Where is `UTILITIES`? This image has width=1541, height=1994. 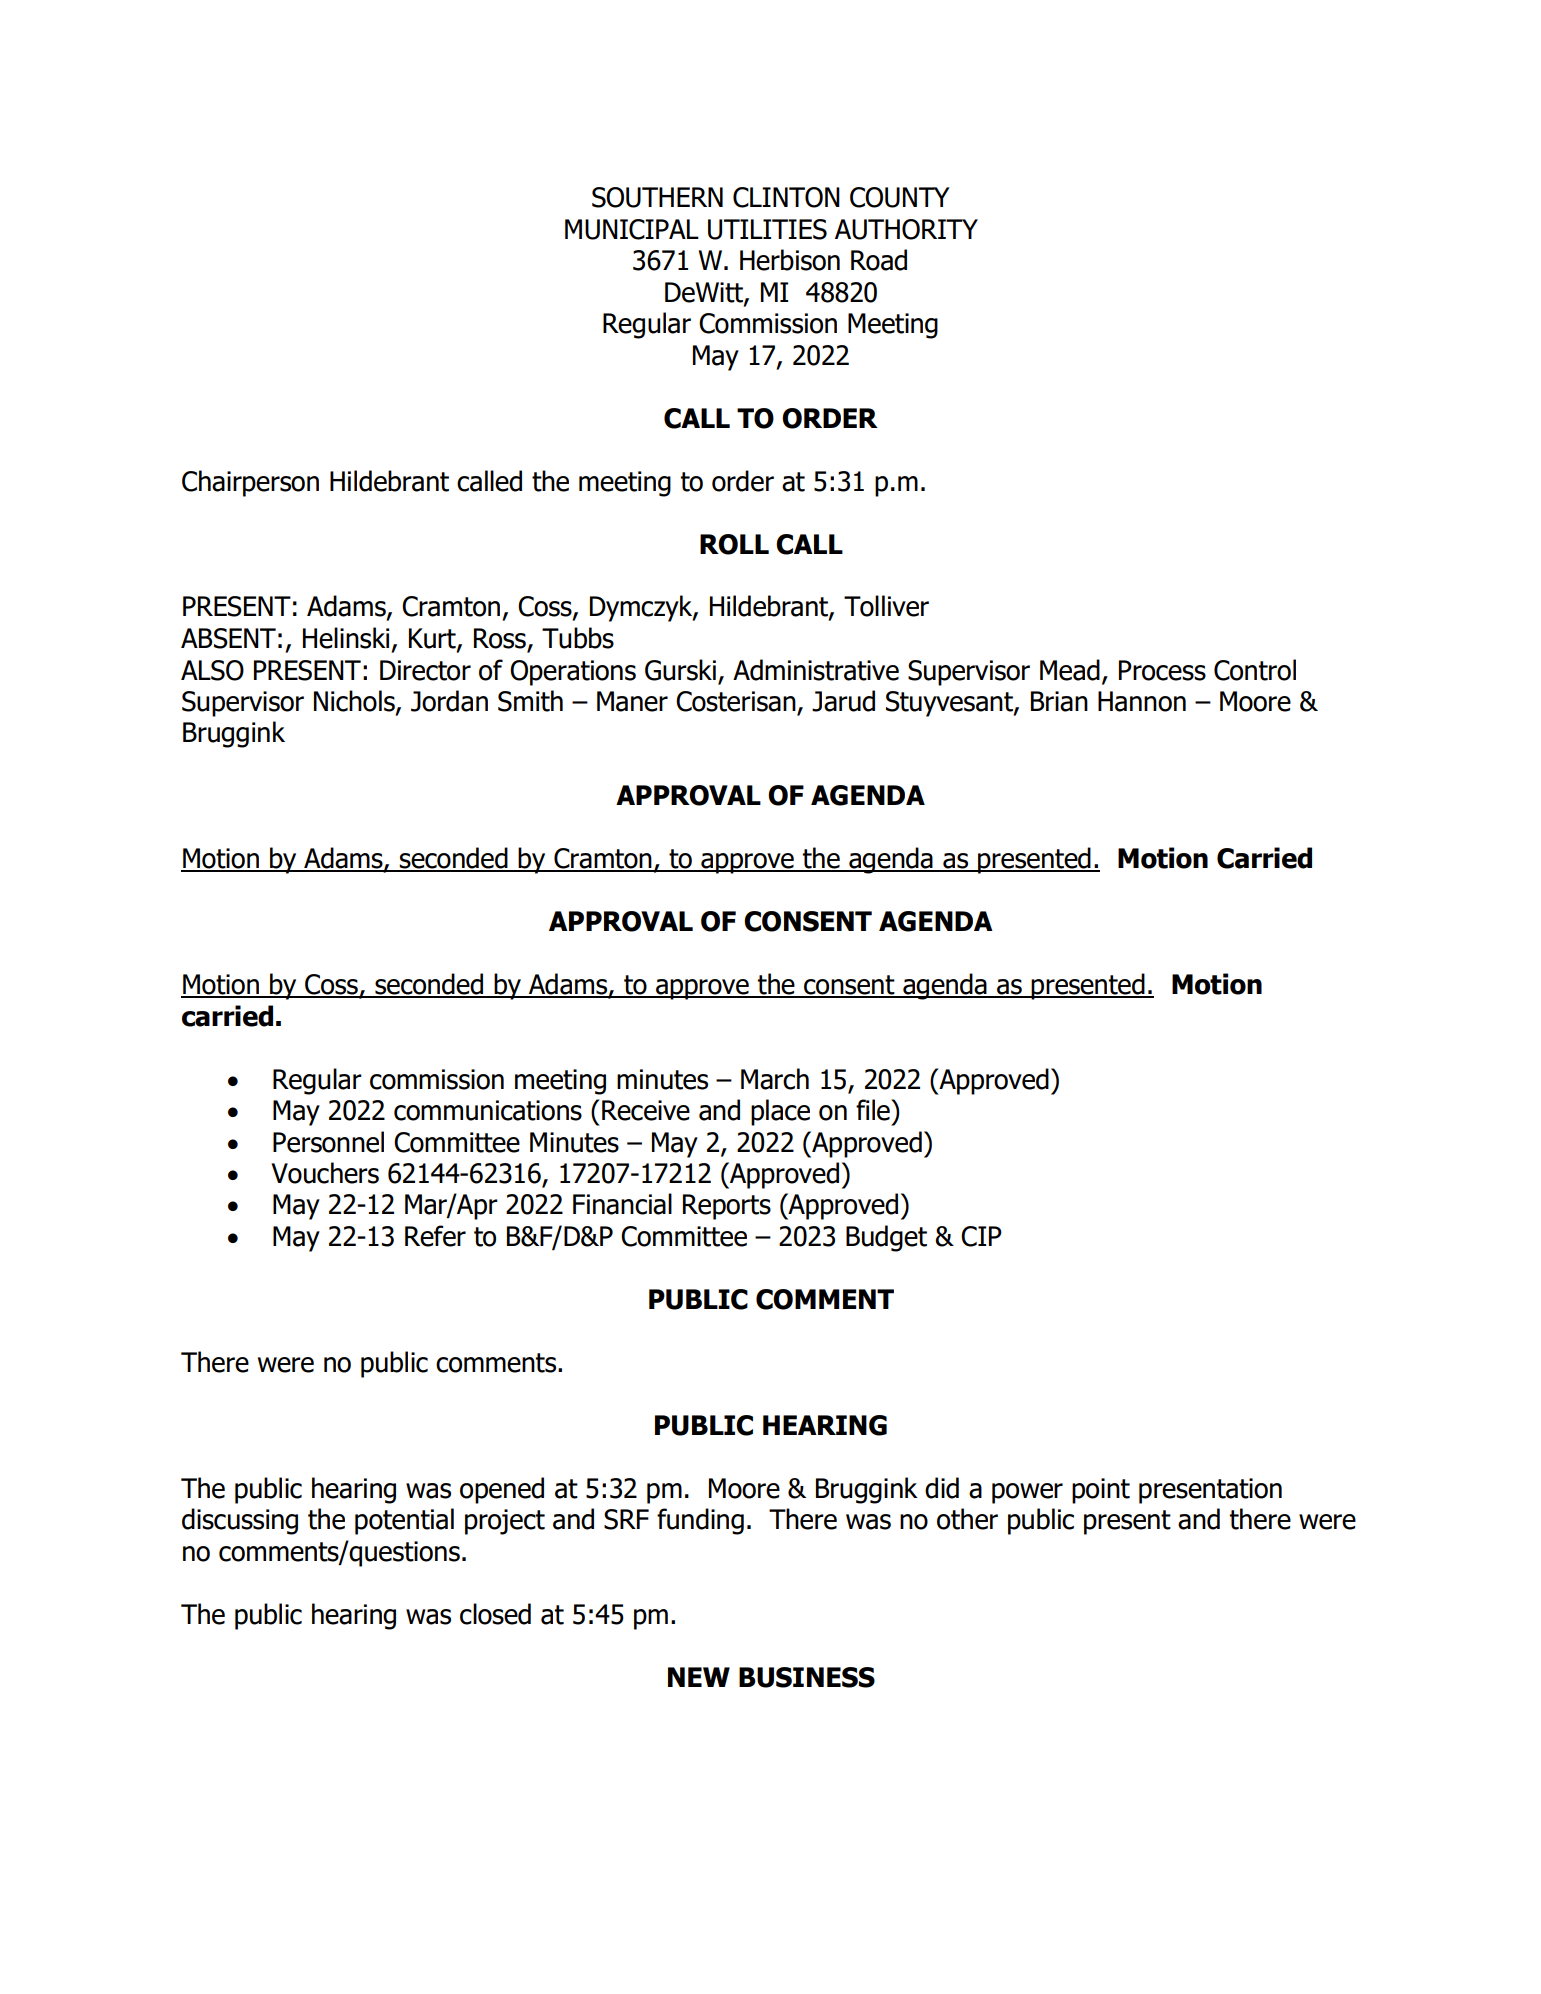
UTILITIES is located at coordinates (767, 229).
